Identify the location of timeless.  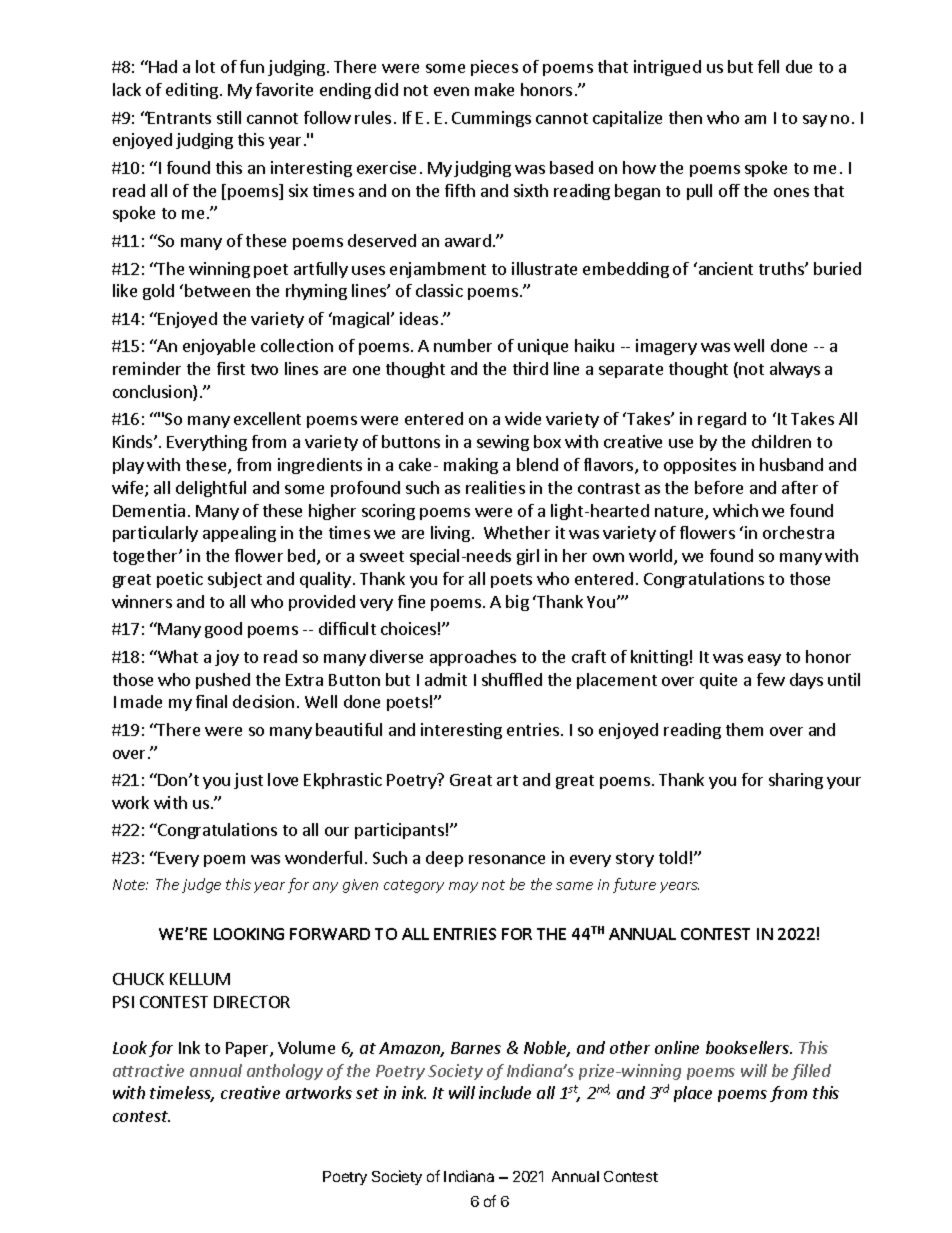
(182, 1094).
